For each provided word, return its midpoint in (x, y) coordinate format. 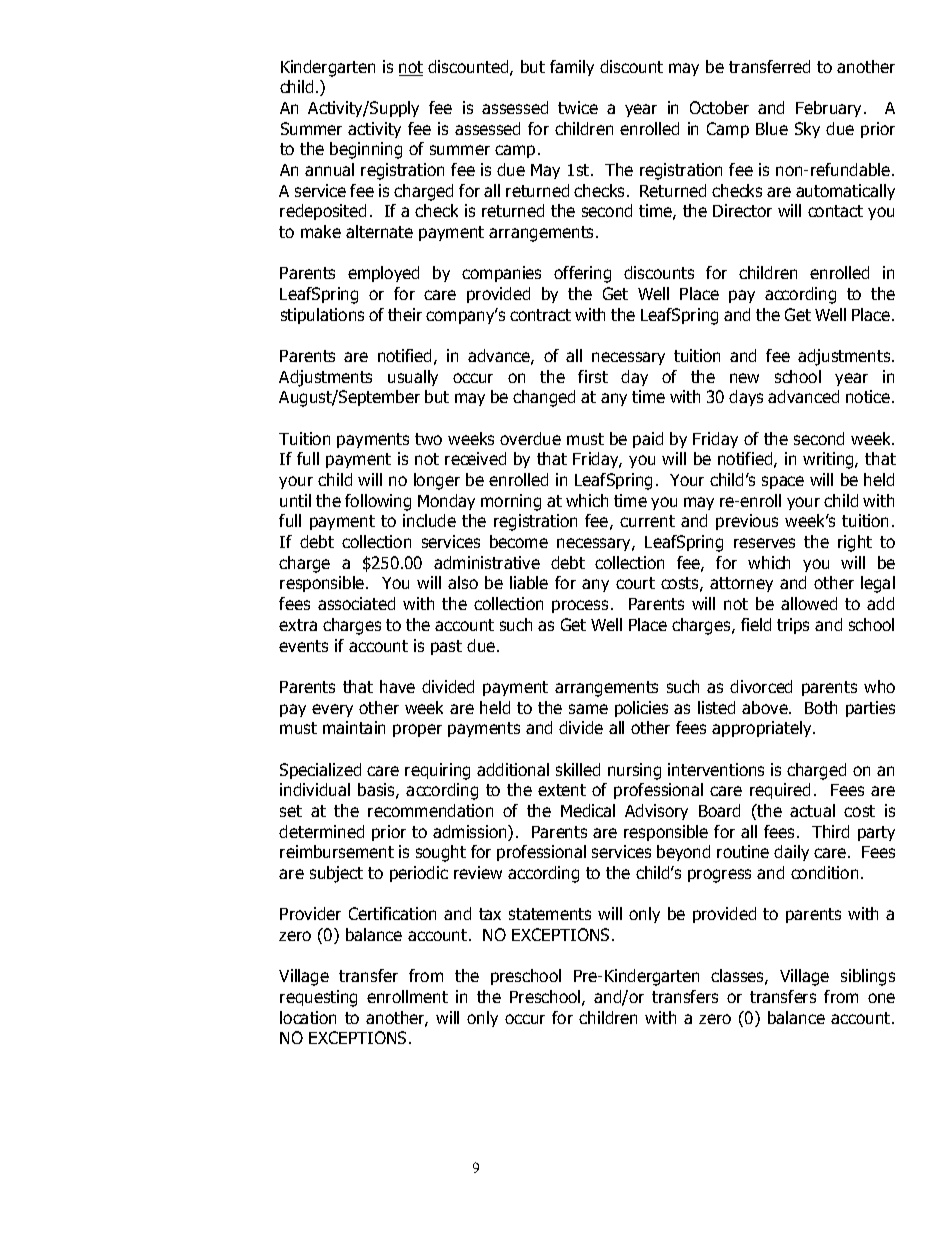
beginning (366, 150)
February (830, 109)
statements (550, 914)
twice (578, 107)
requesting (318, 998)
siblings (868, 977)
